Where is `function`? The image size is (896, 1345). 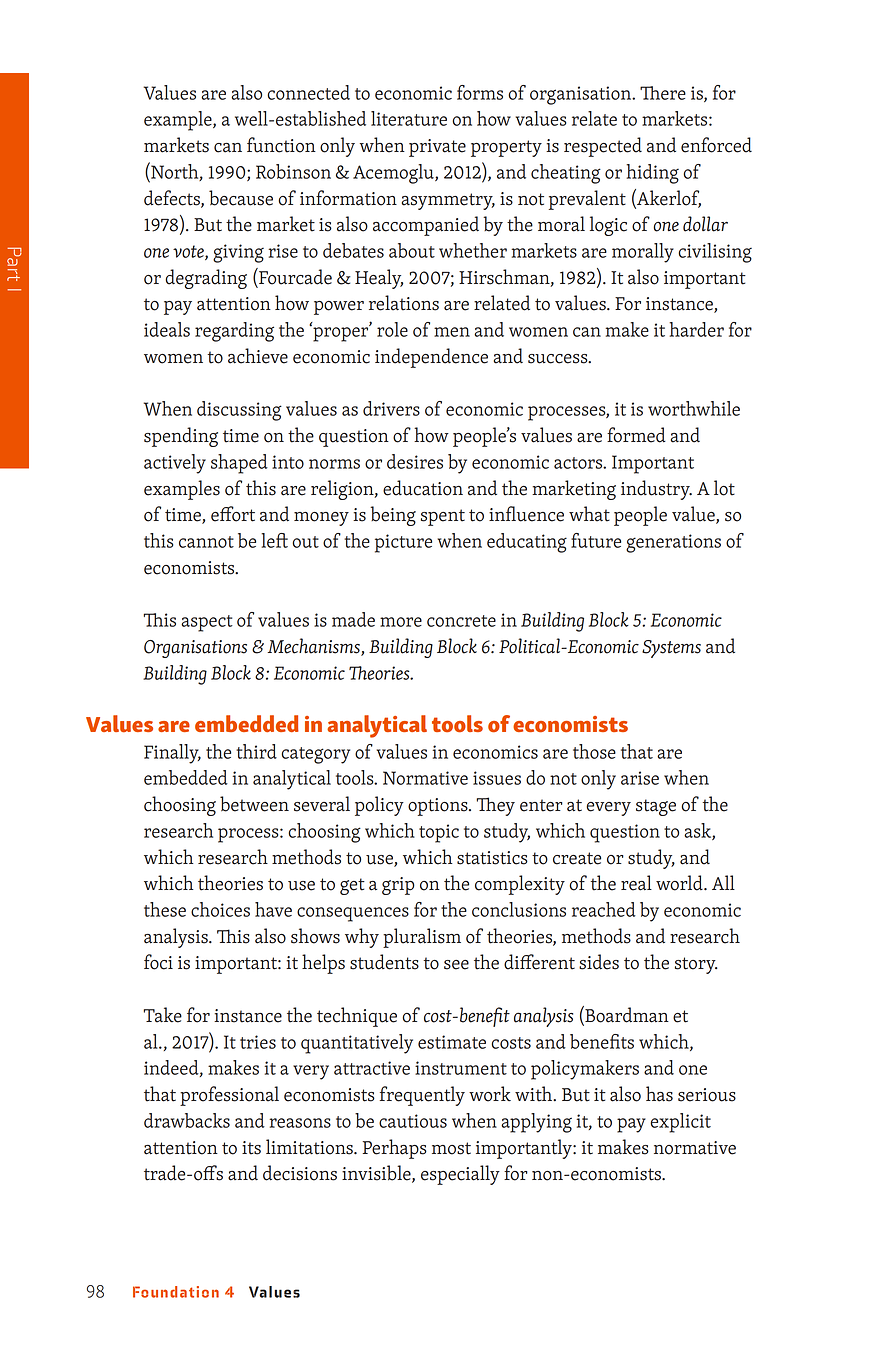
function is located at coordinates (281, 145).
